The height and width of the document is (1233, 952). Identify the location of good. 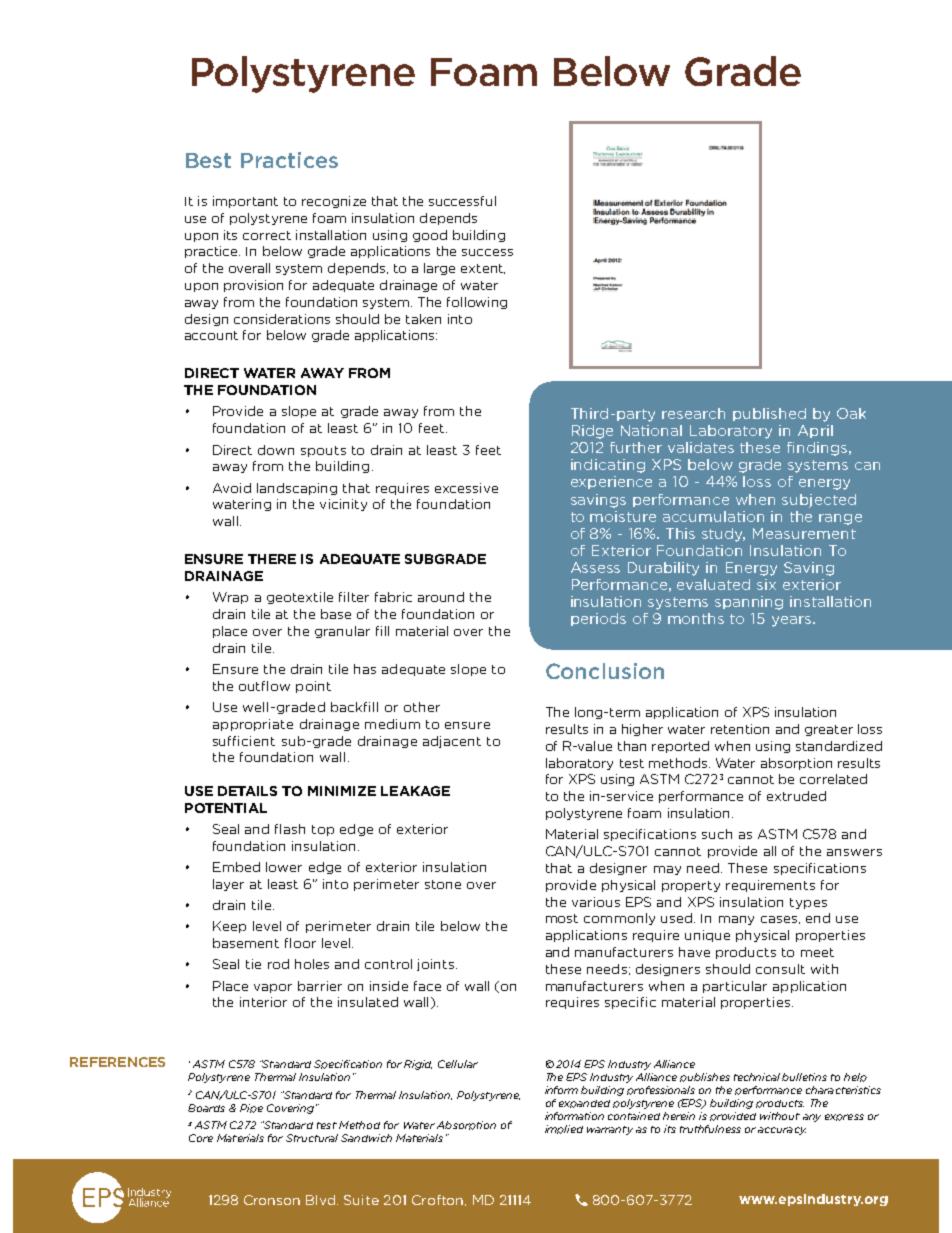
(430, 236).
